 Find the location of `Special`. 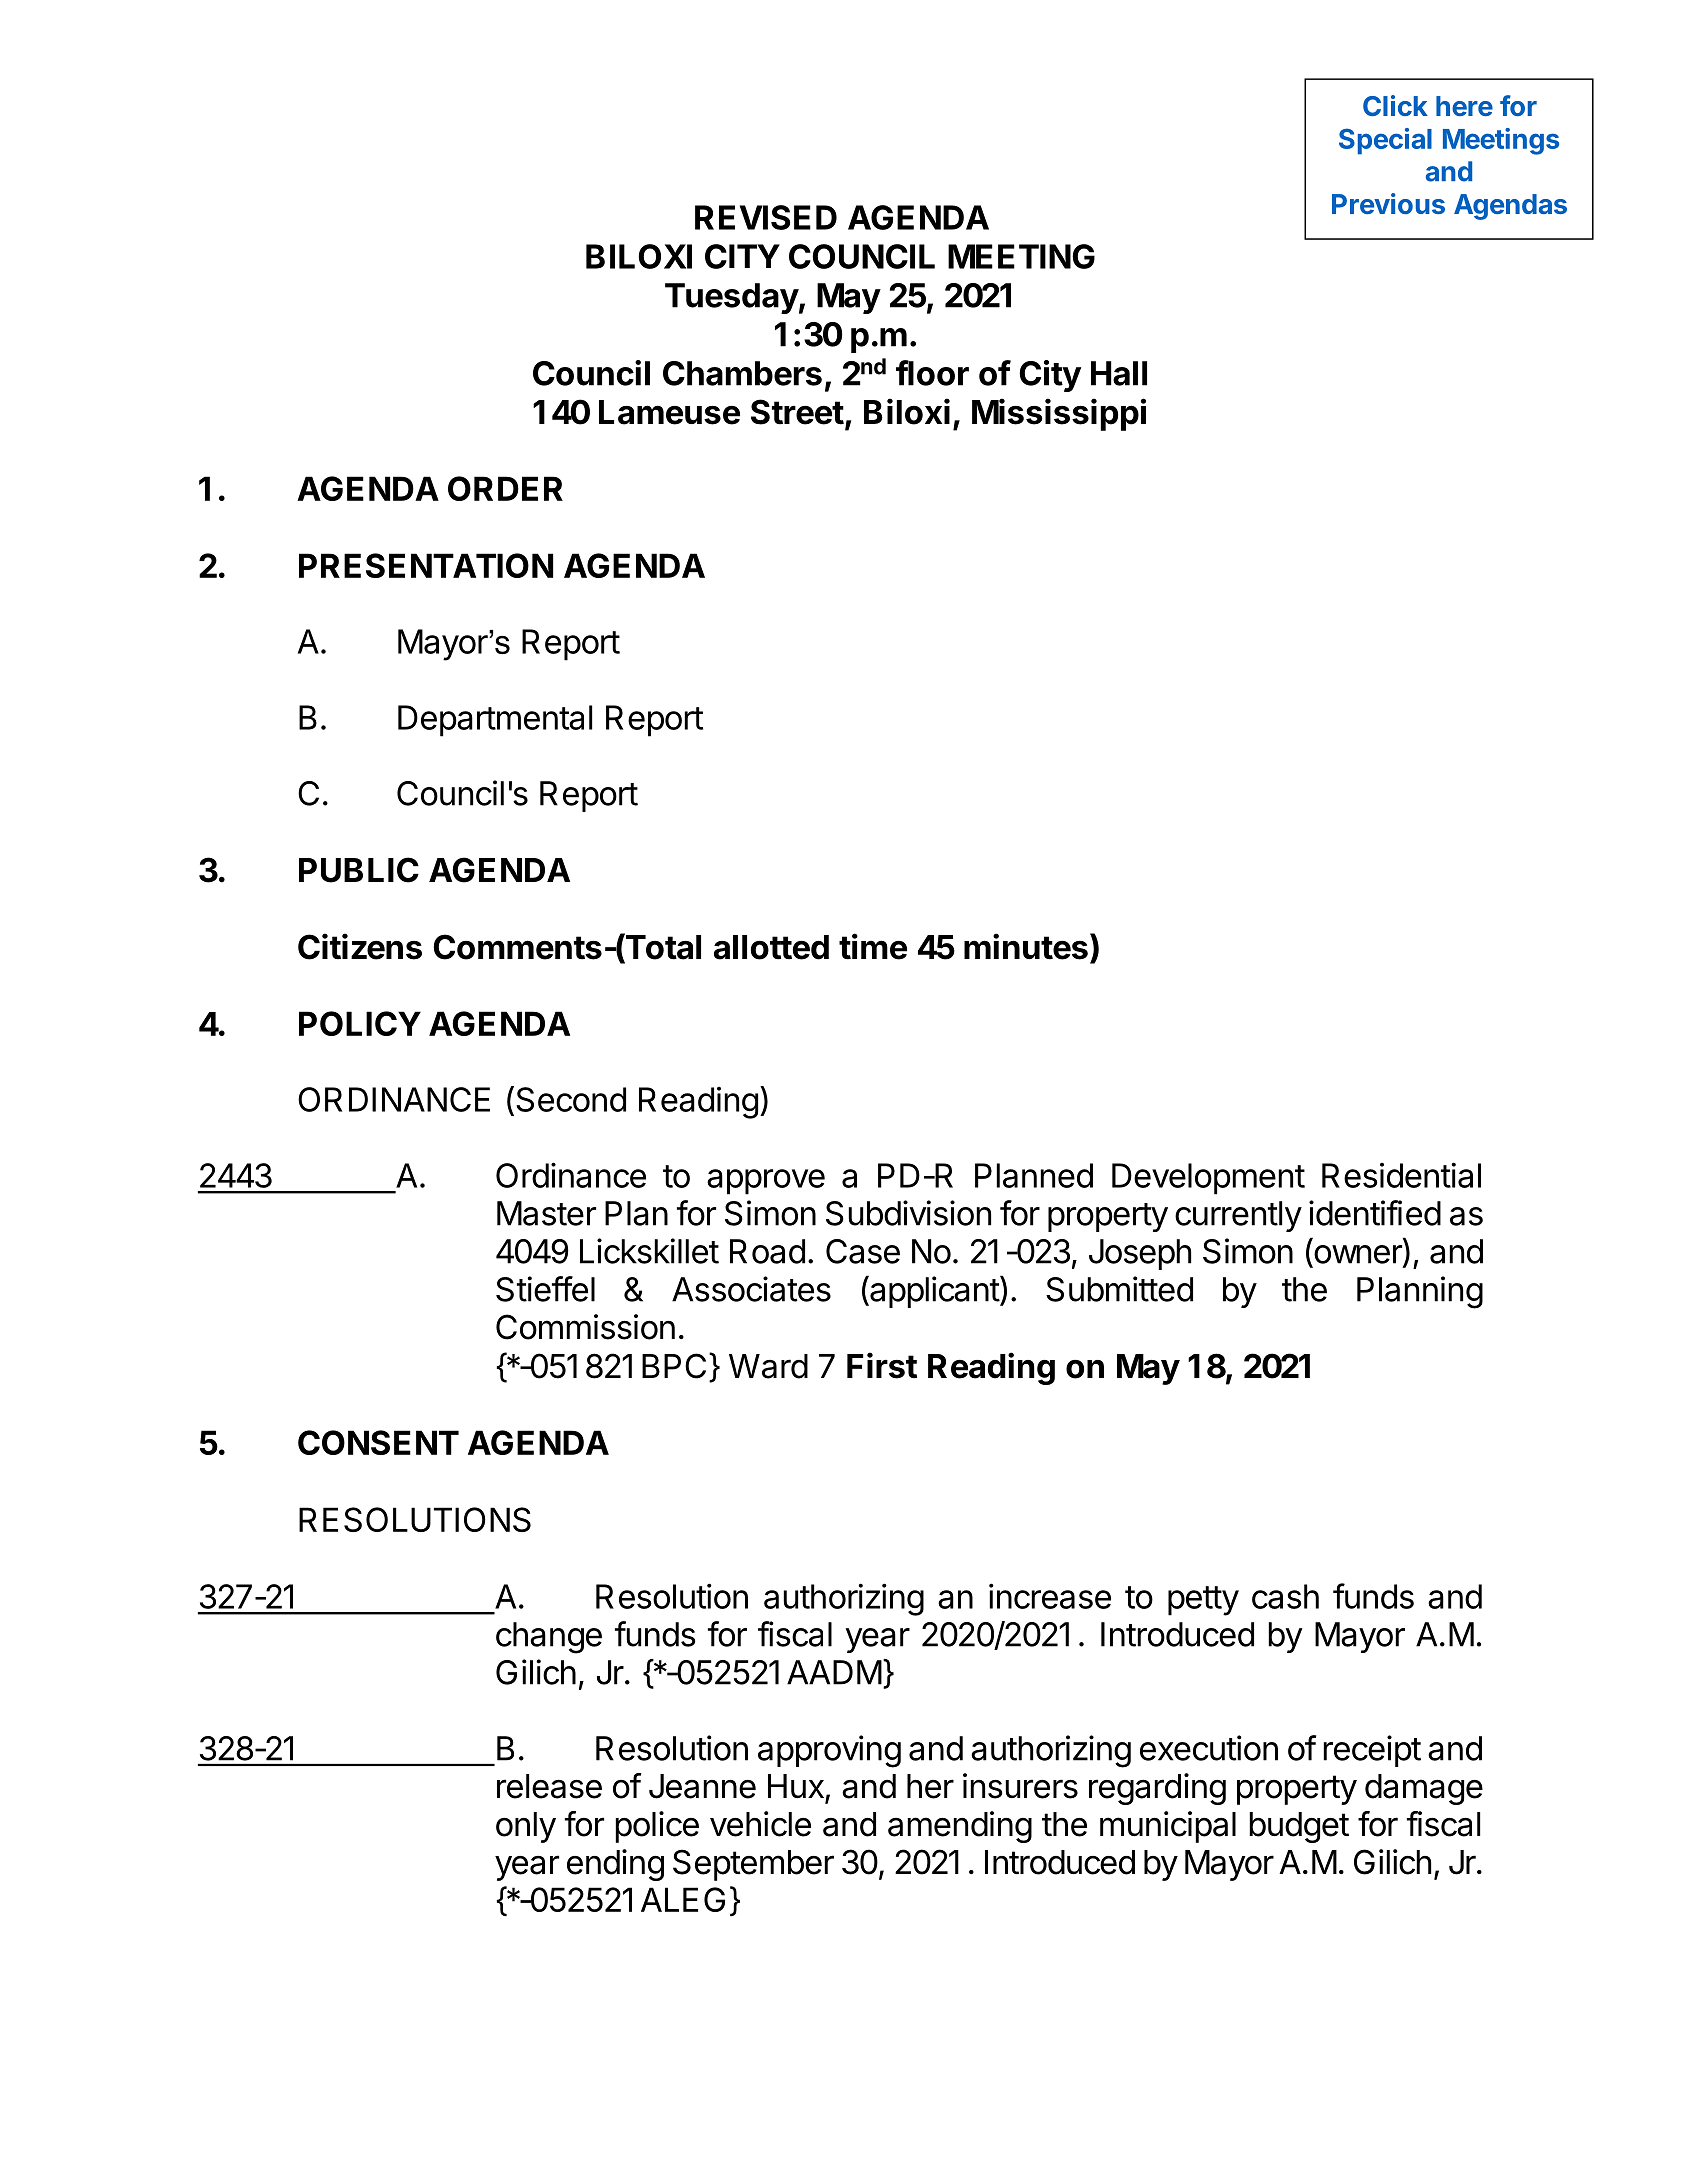

Special is located at coordinates (1385, 141).
